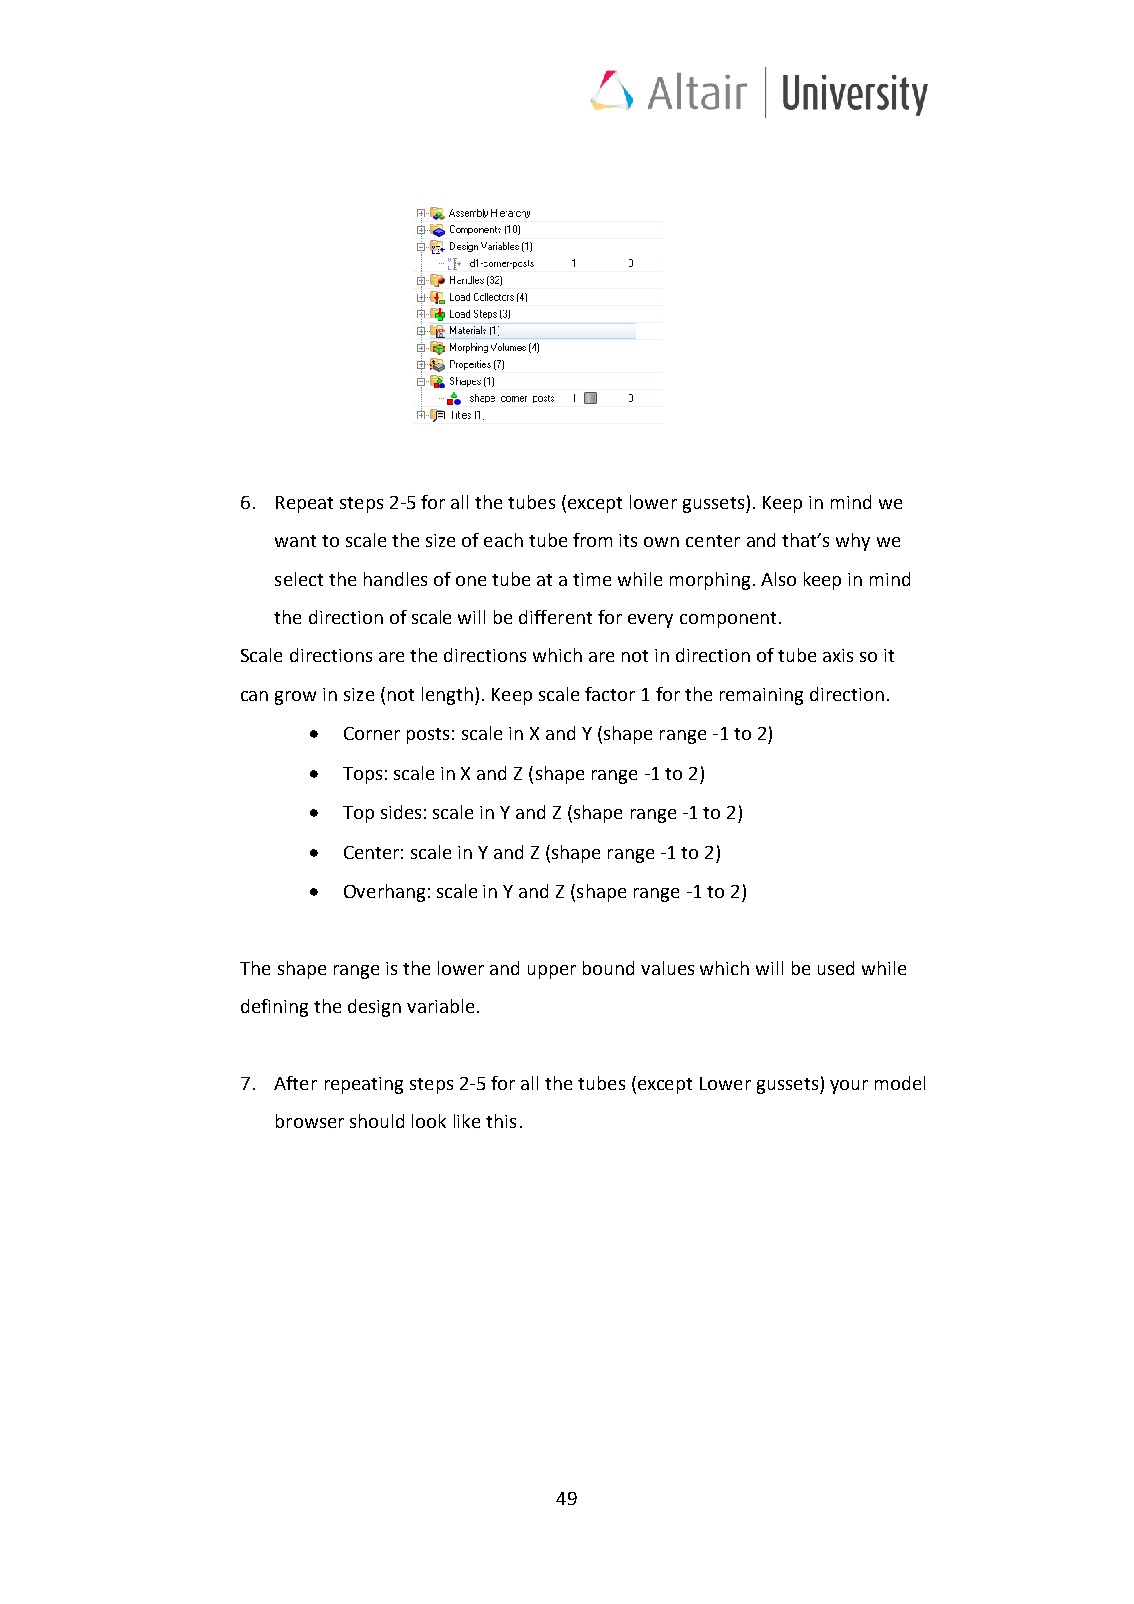 The width and height of the image is (1134, 1604). I want to click on from, so click(592, 540).
